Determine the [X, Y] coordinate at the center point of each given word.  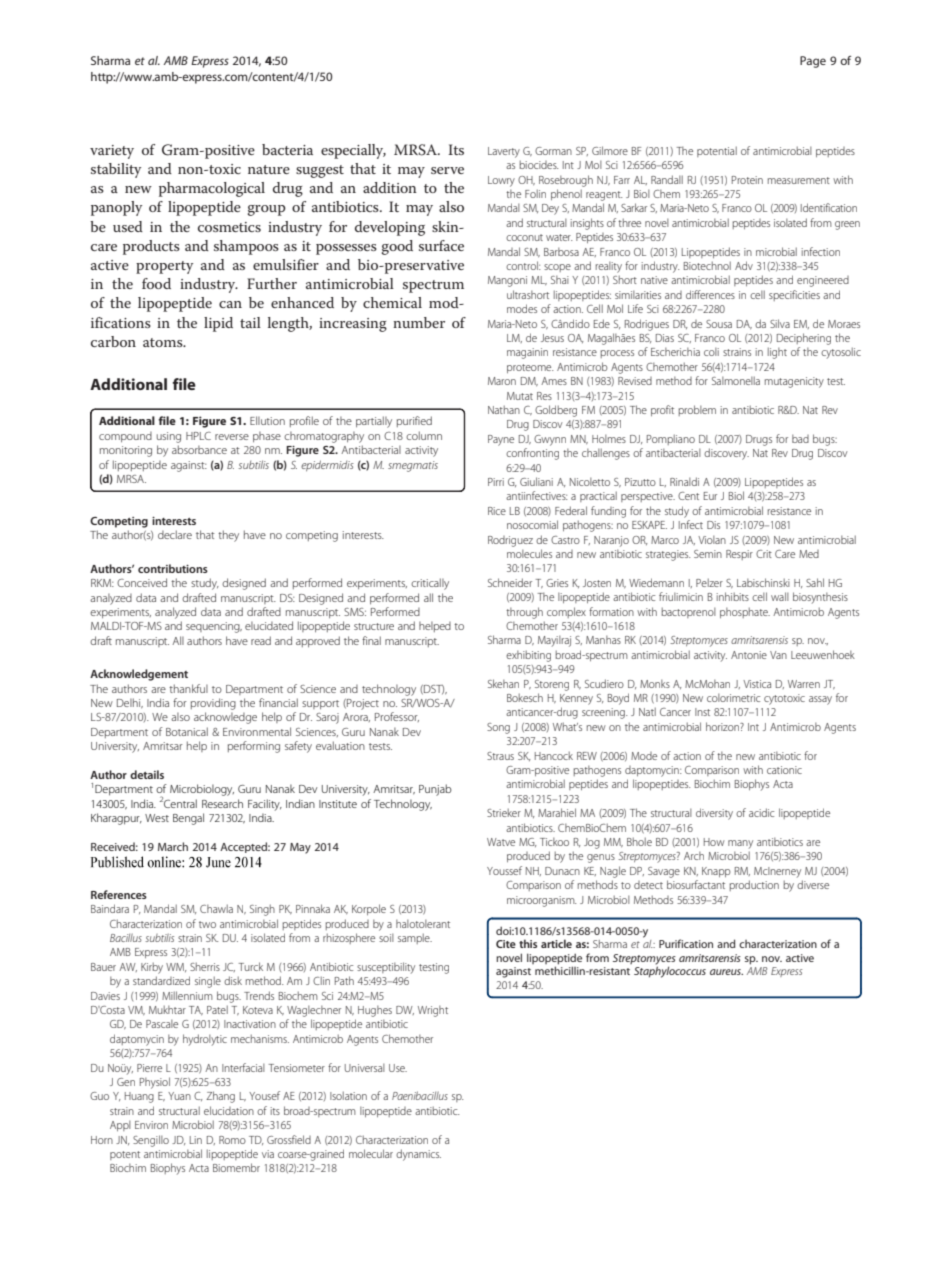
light [777, 353]
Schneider [510, 582]
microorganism [541, 901]
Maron [502, 381]
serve [447, 170]
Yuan [179, 1096]
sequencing [214, 627]
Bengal [188, 819]
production [754, 885]
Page [813, 62]
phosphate [745, 612]
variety [112, 152]
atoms [164, 342]
